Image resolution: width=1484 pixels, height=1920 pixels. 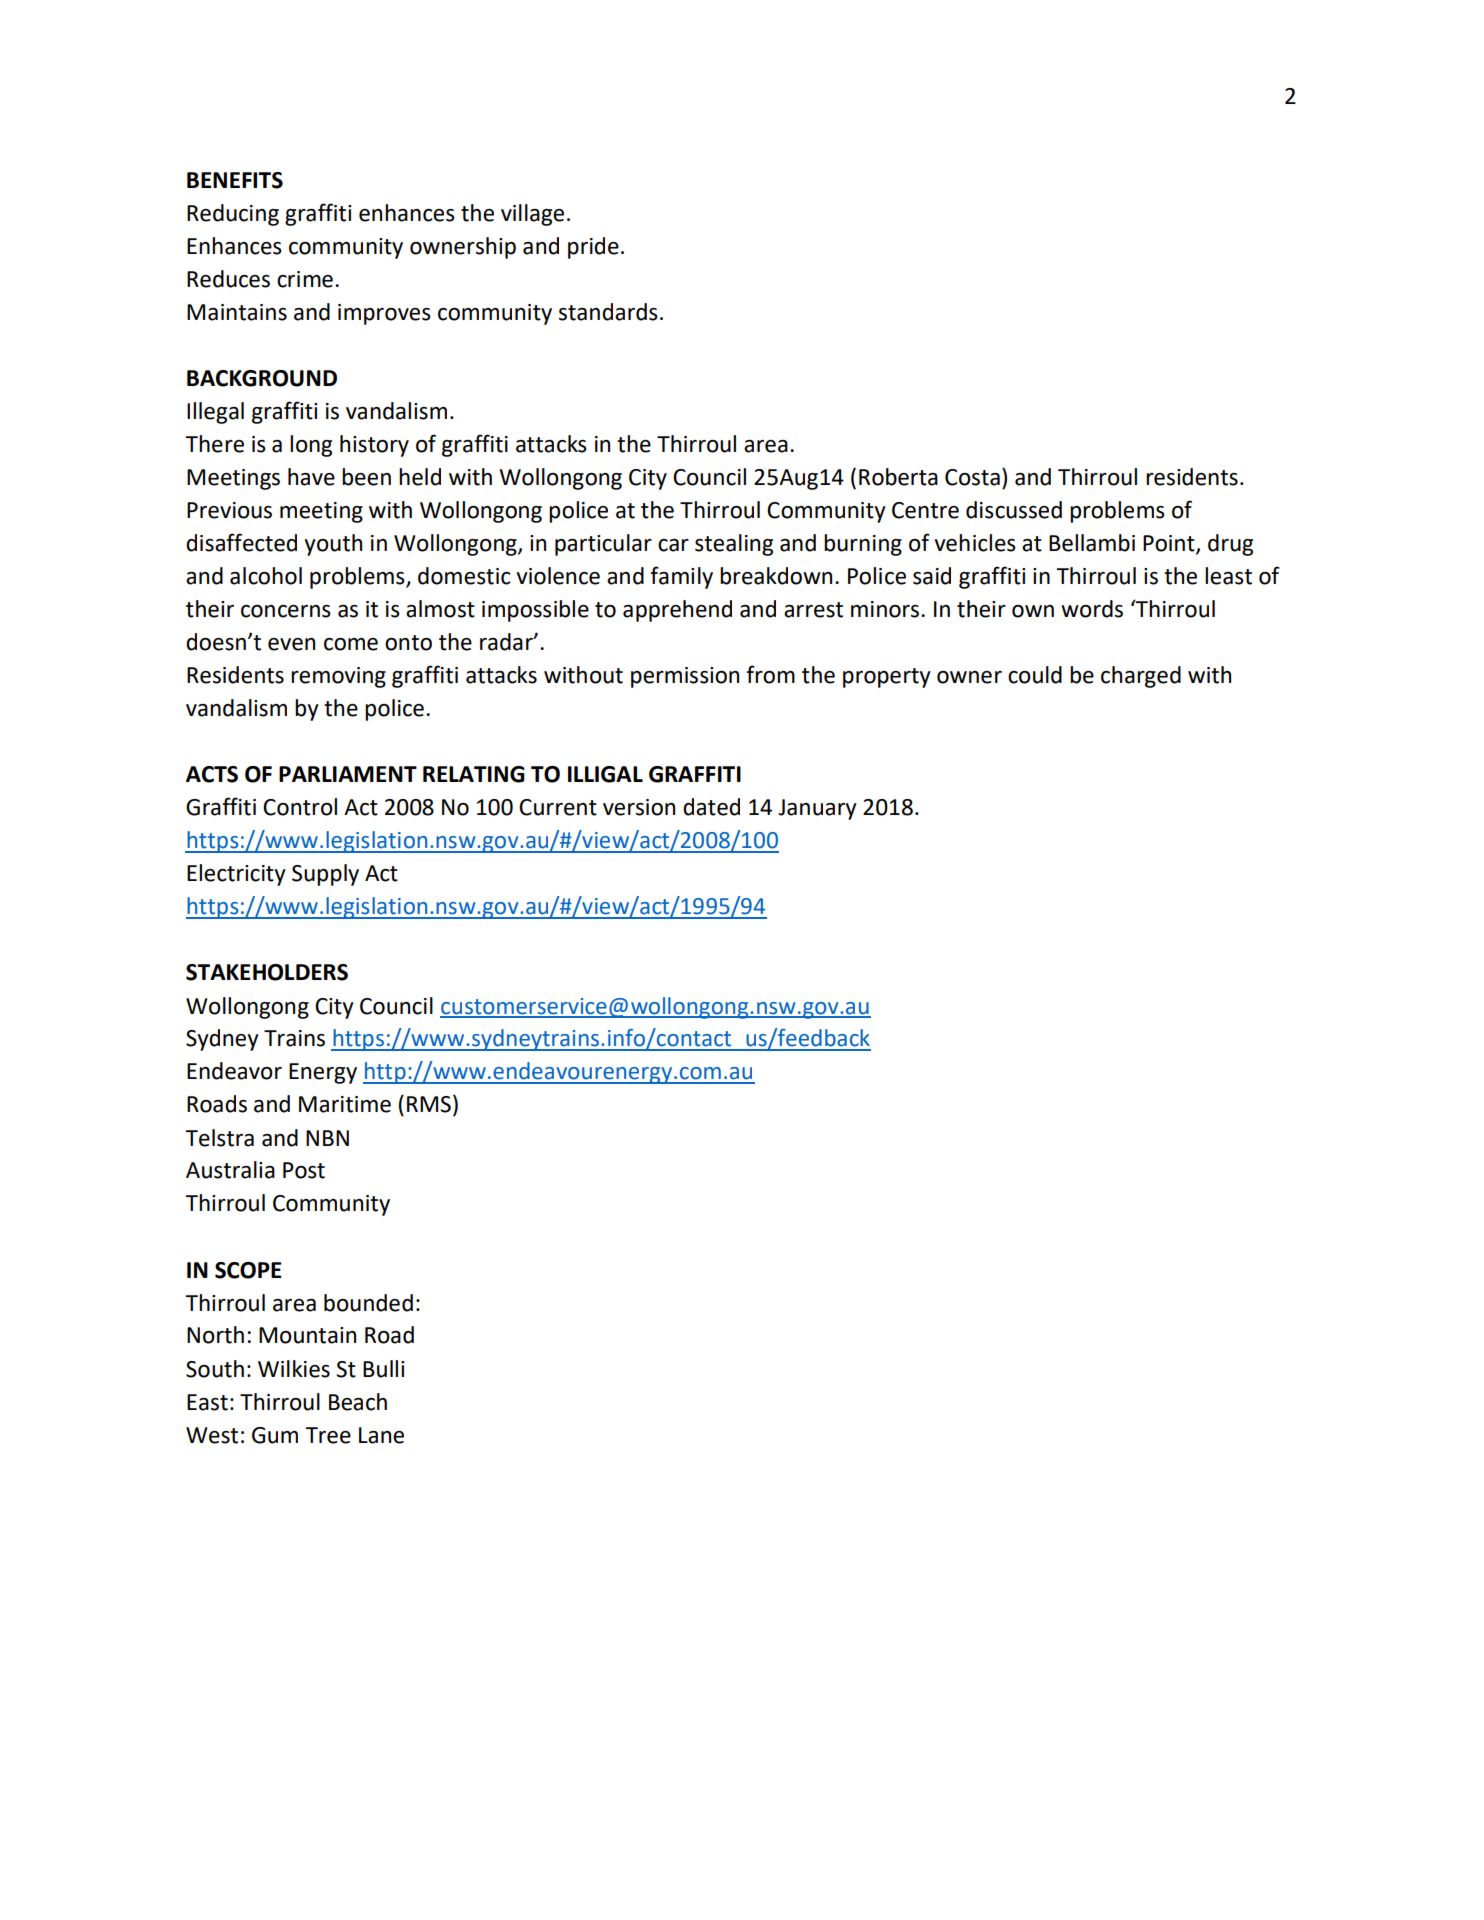 What do you see at coordinates (368, 1303) in the image?
I see `bounded` at bounding box center [368, 1303].
